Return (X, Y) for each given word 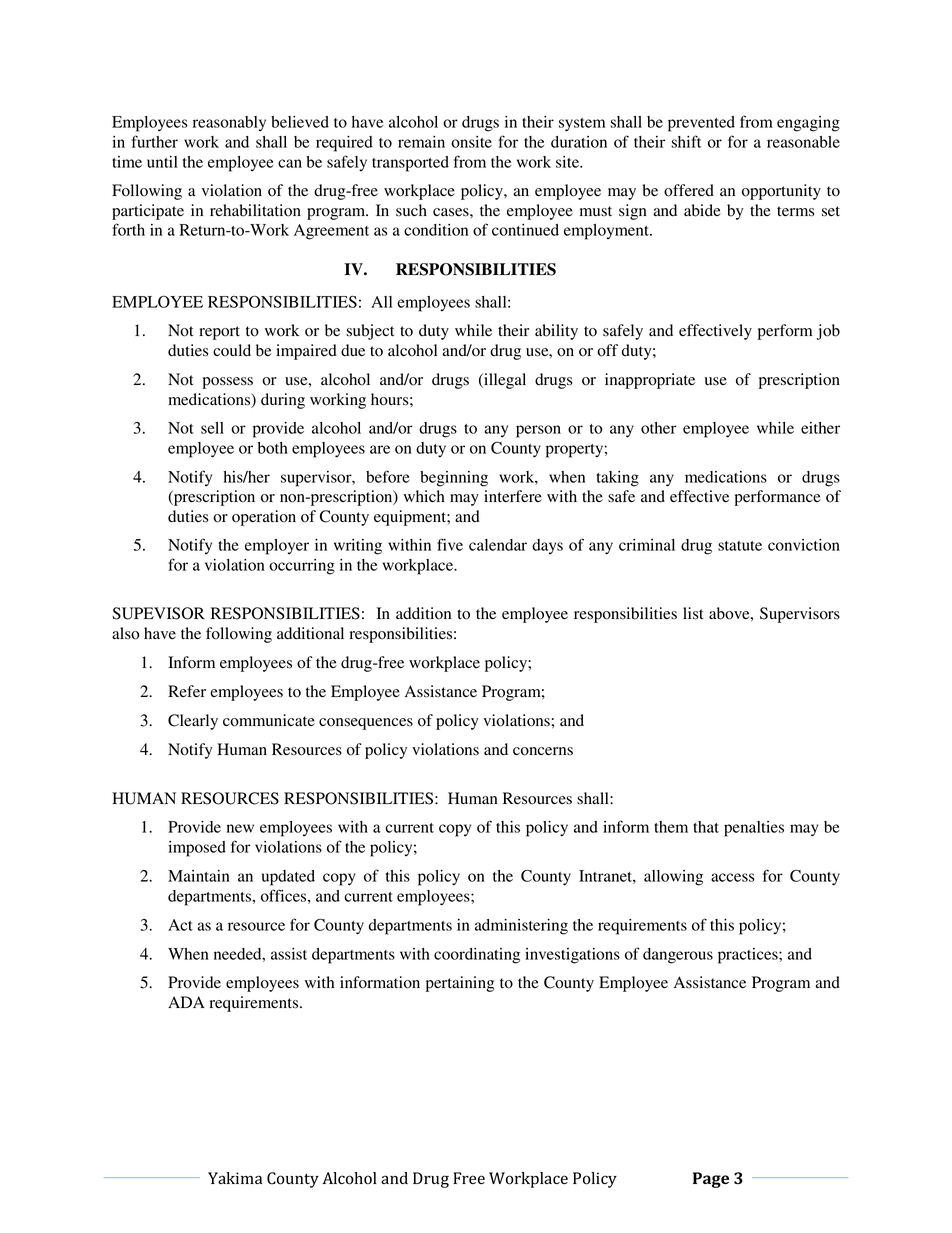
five (450, 544)
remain (421, 142)
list (693, 613)
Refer (187, 691)
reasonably (229, 123)
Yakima (235, 1178)
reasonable (803, 142)
